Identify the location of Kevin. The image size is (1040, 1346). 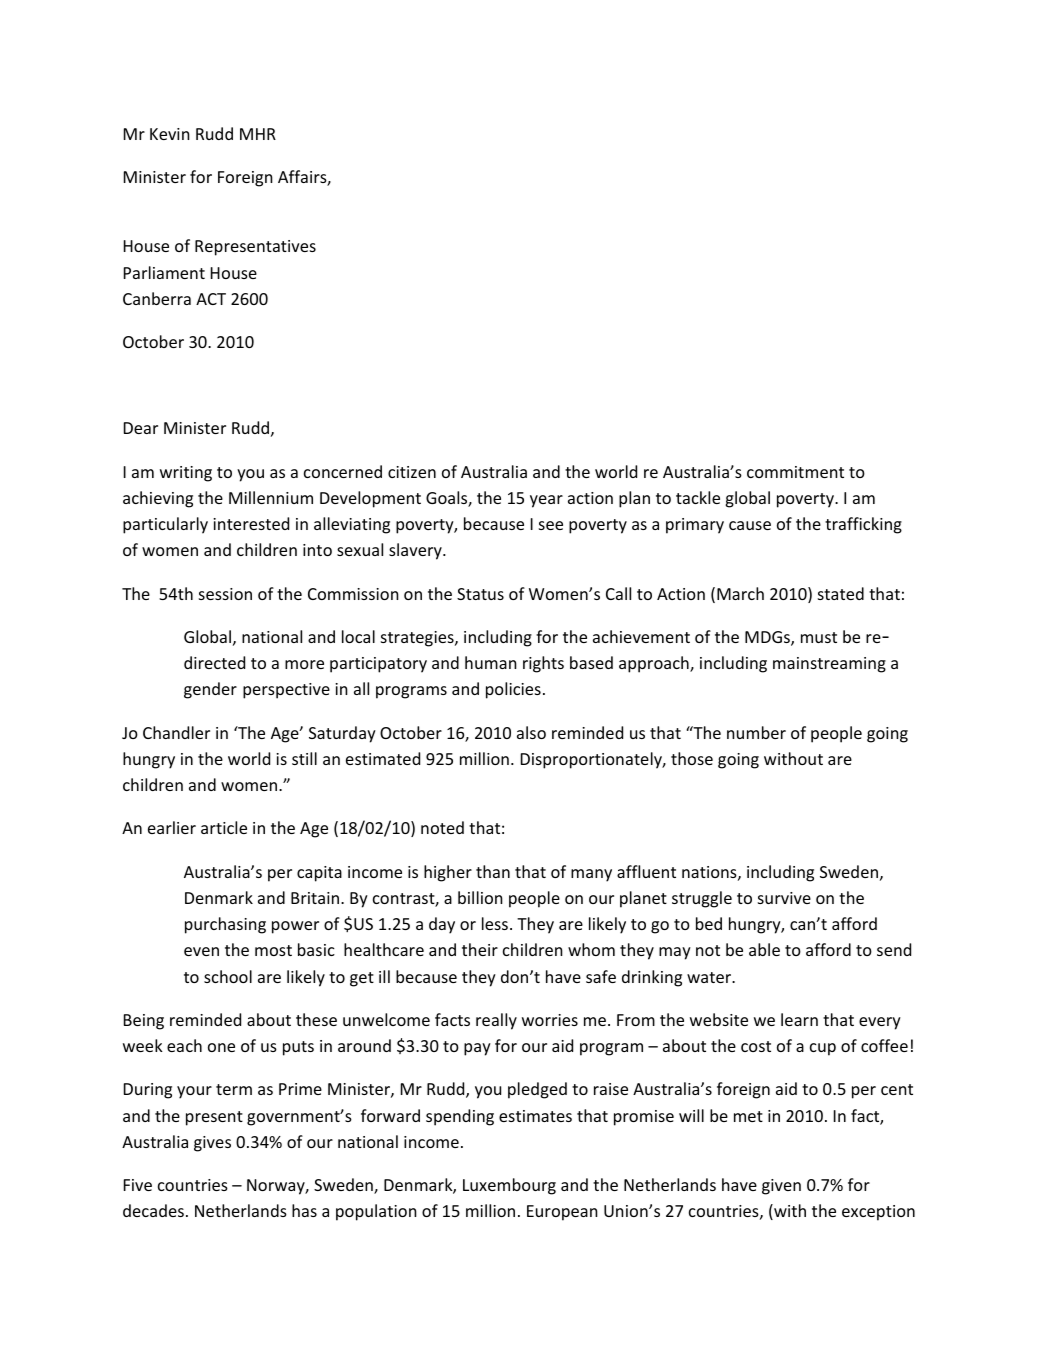
(170, 134).
